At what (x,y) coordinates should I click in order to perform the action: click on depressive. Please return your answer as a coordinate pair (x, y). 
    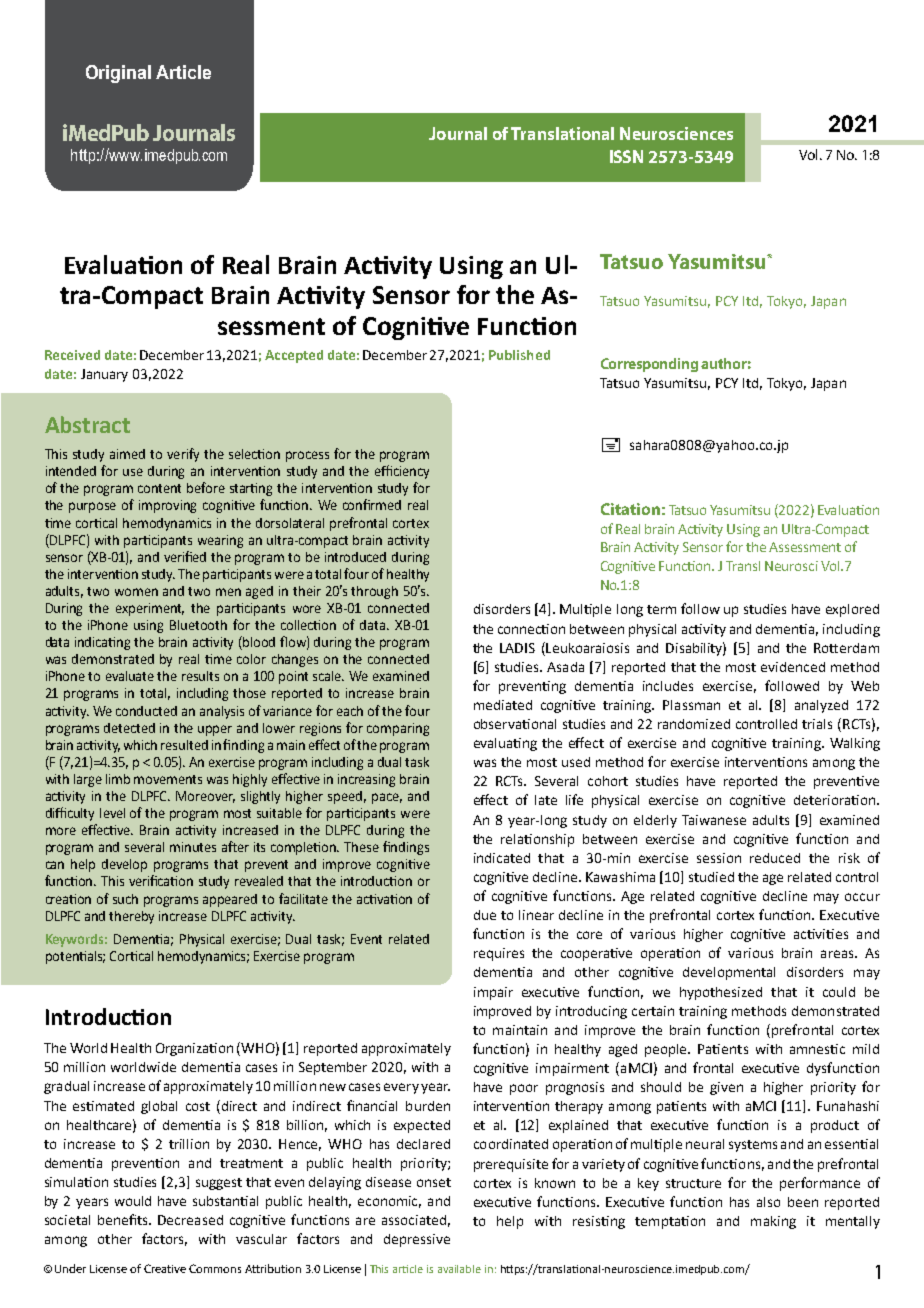
    Looking at the image, I should click on (417, 1240).
